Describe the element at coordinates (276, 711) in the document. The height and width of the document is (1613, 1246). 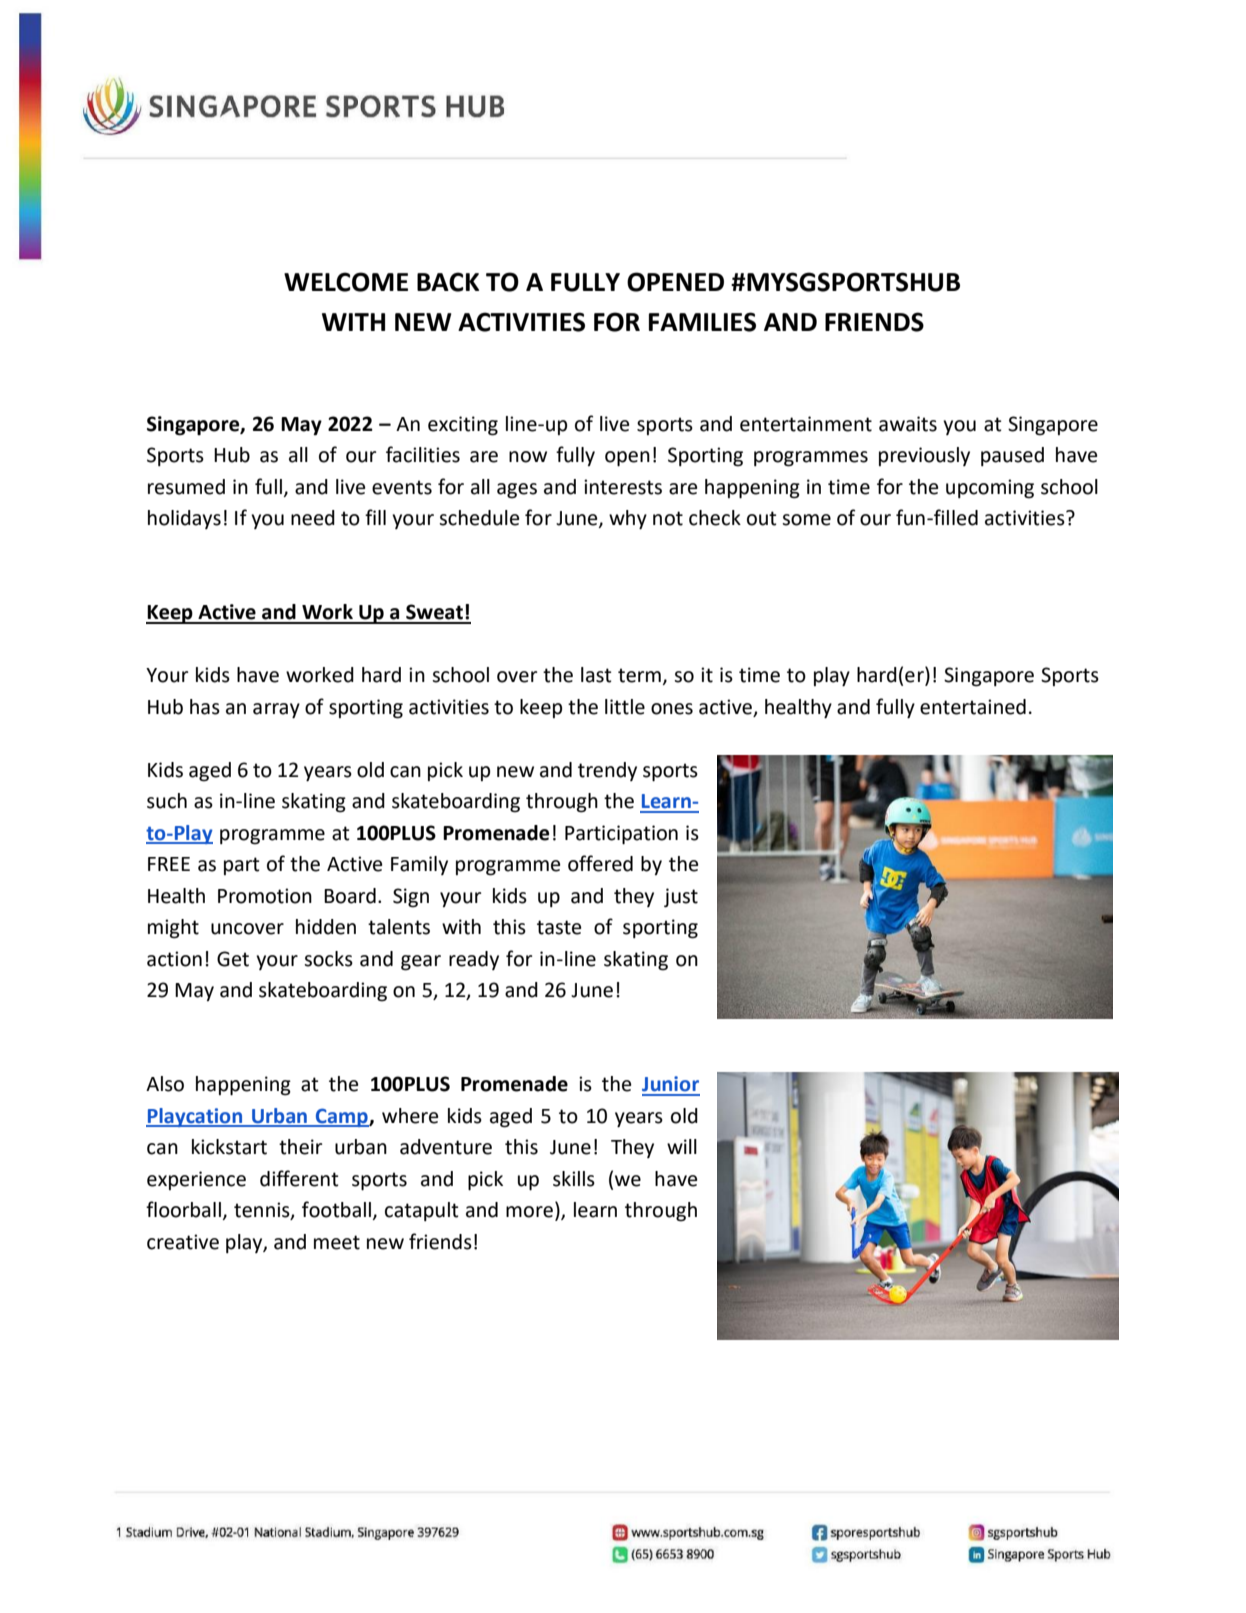
I see `array` at that location.
